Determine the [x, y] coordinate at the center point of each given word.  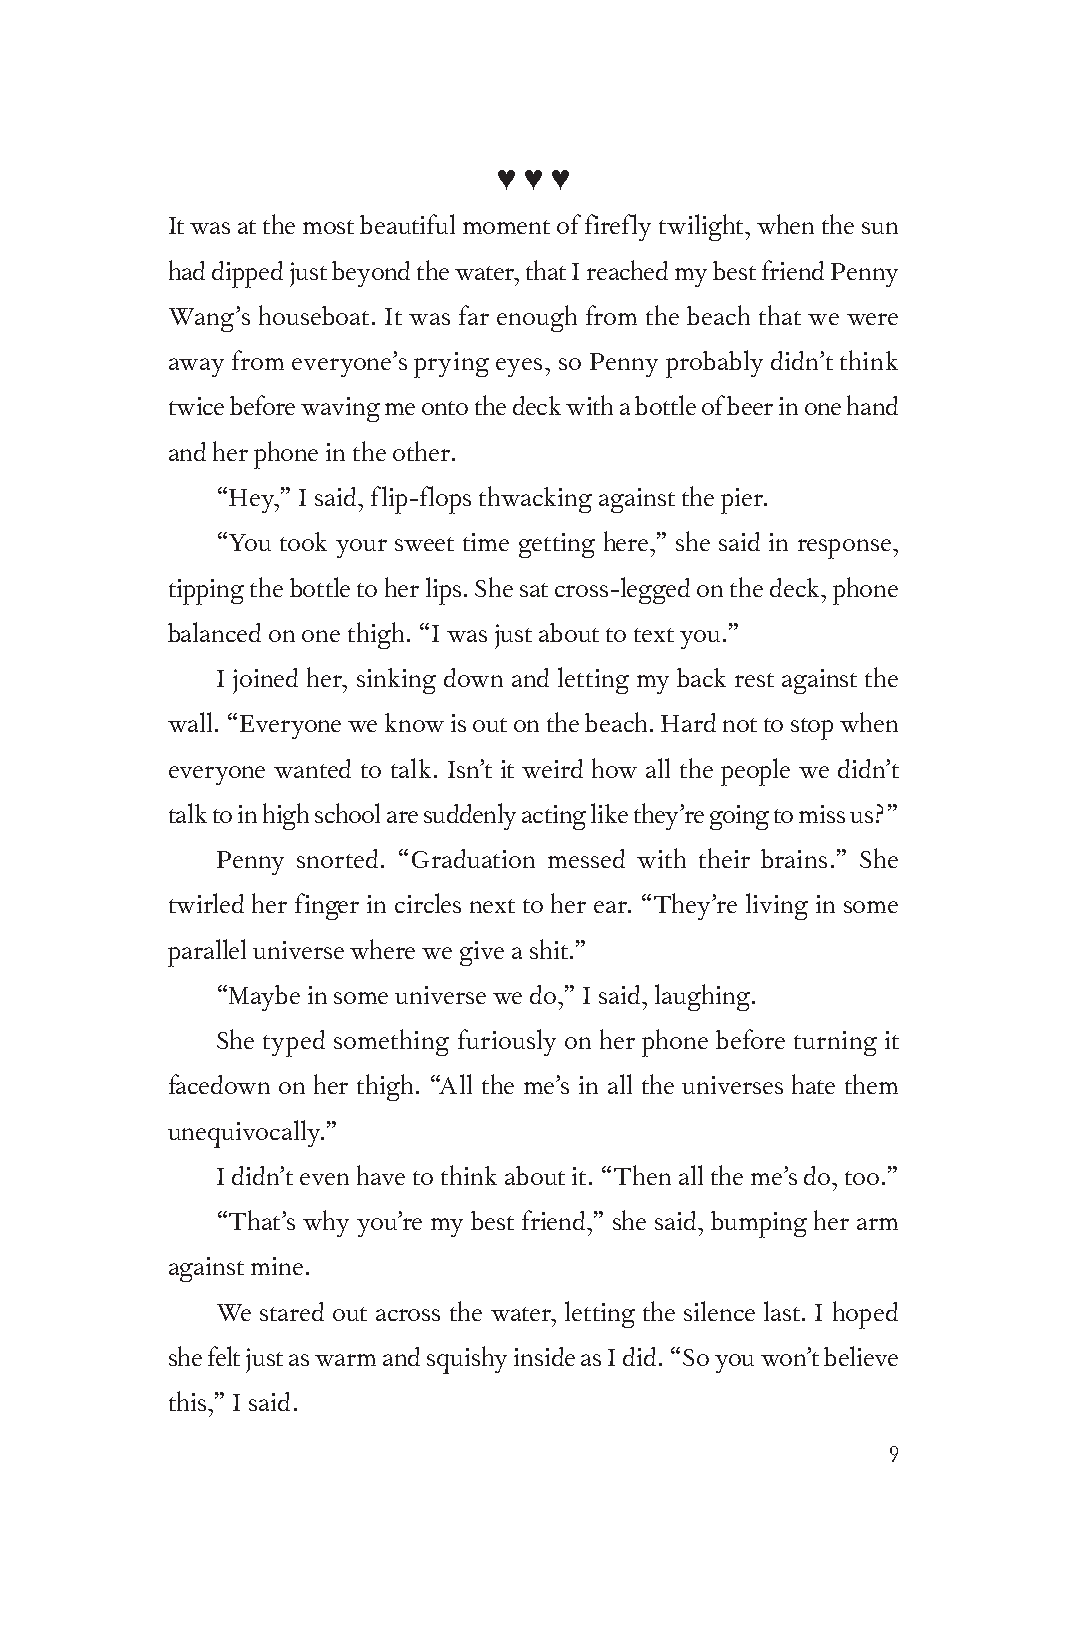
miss [822, 814]
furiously [507, 1042]
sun [880, 228]
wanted [312, 768]
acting [554, 817]
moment [506, 227]
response [844, 549]
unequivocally [245, 1134]
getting [557, 545]
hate [813, 1084]
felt [224, 1356]
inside [544, 1356]
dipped [247, 274]
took [303, 541]
